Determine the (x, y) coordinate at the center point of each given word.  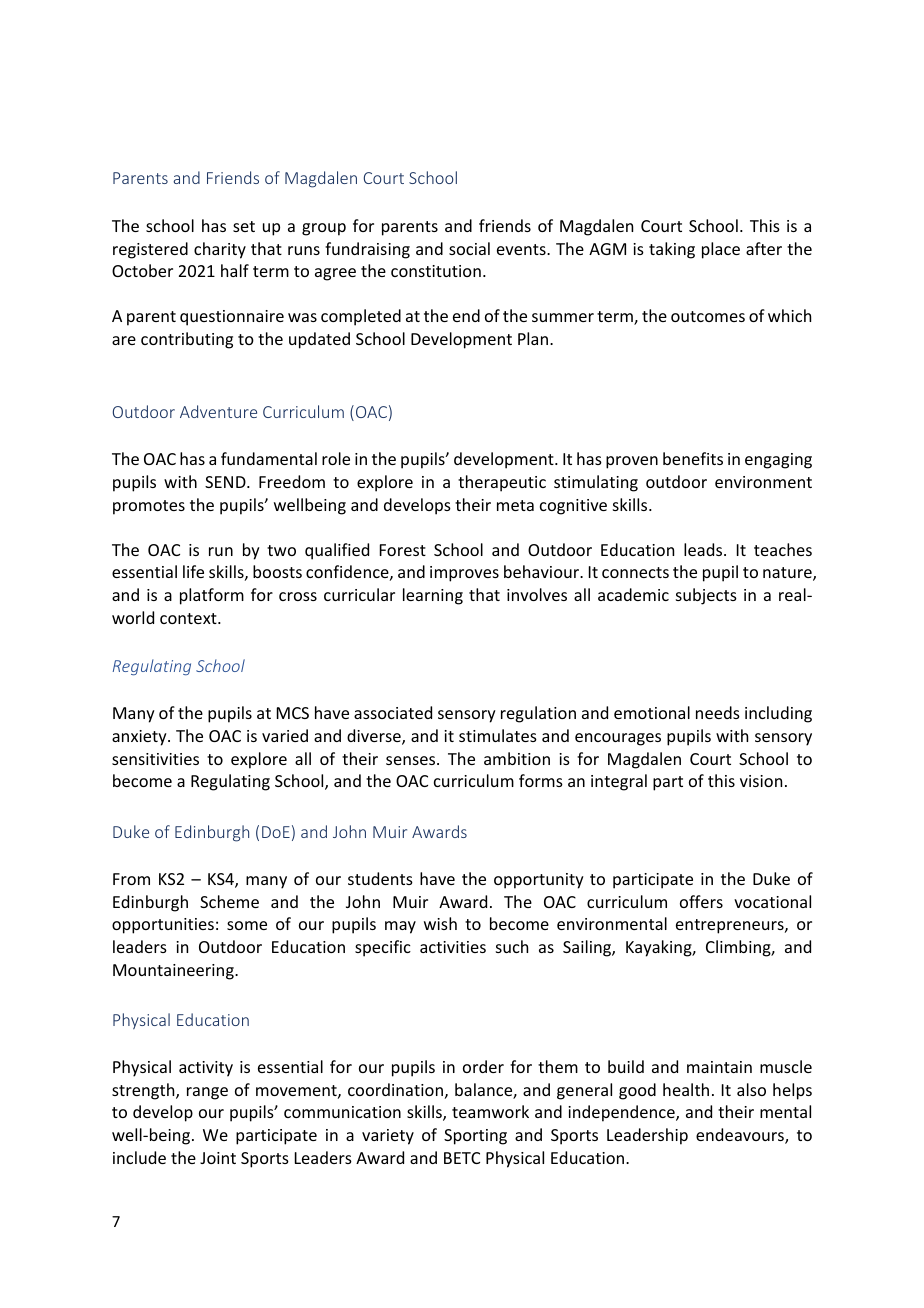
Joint (218, 1158)
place (721, 250)
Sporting (475, 1137)
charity (220, 250)
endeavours (741, 1136)
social (469, 248)
